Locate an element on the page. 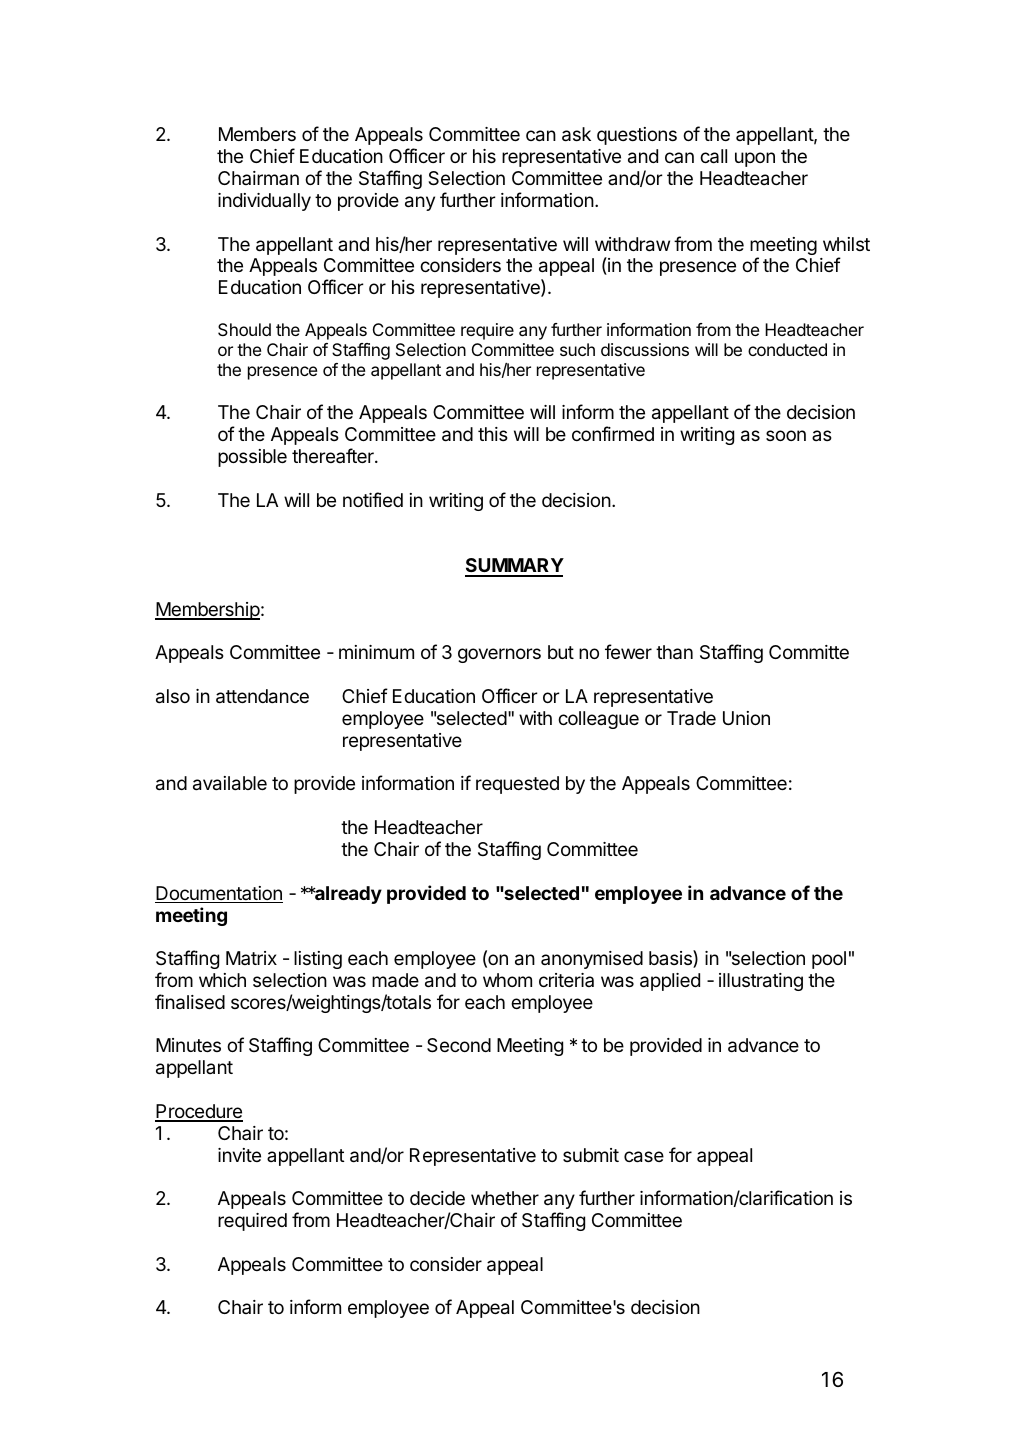 The width and height of the image is (1028, 1453). Documentation is located at coordinates (219, 894).
